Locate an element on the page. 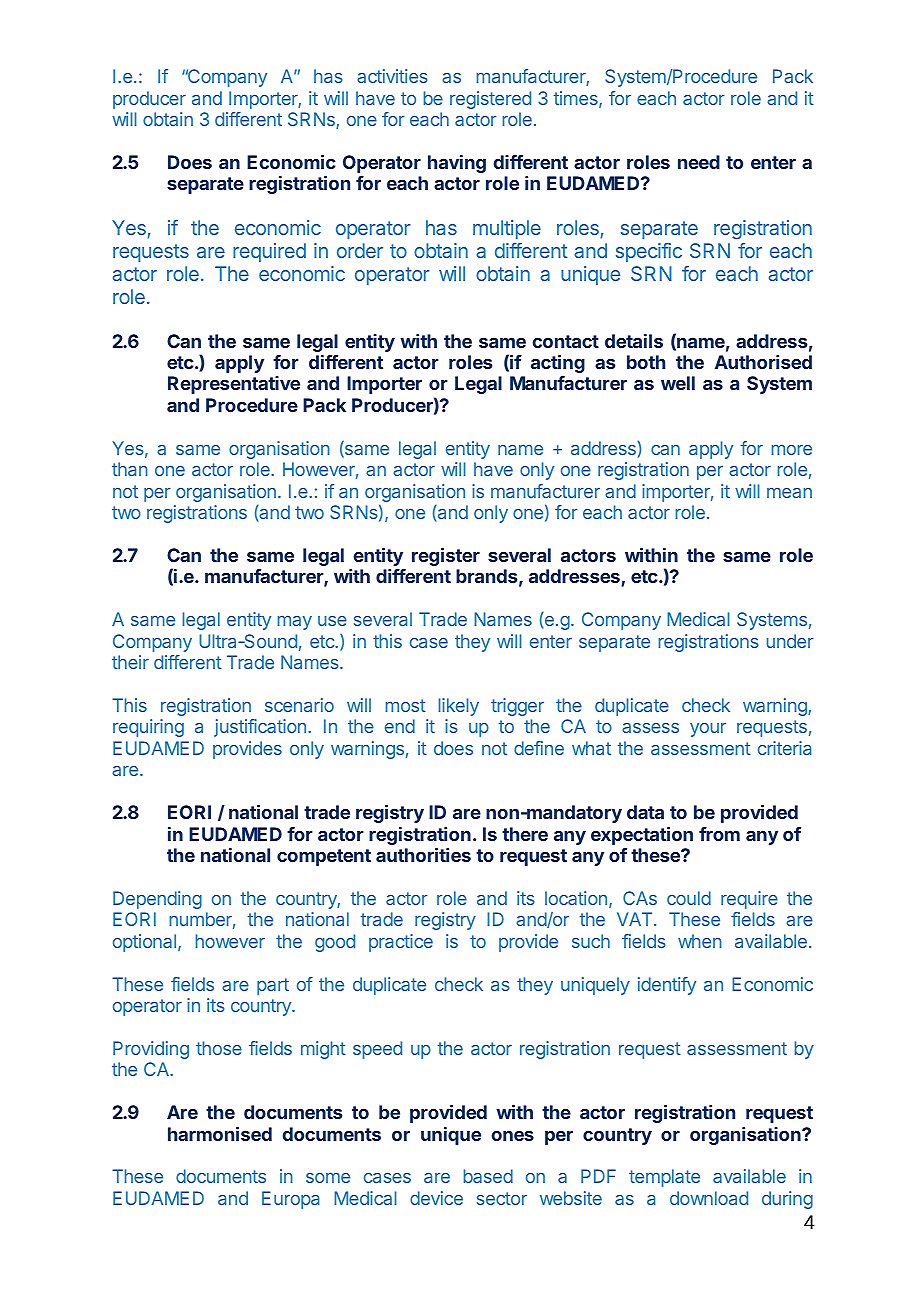  having is located at coordinates (457, 164).
